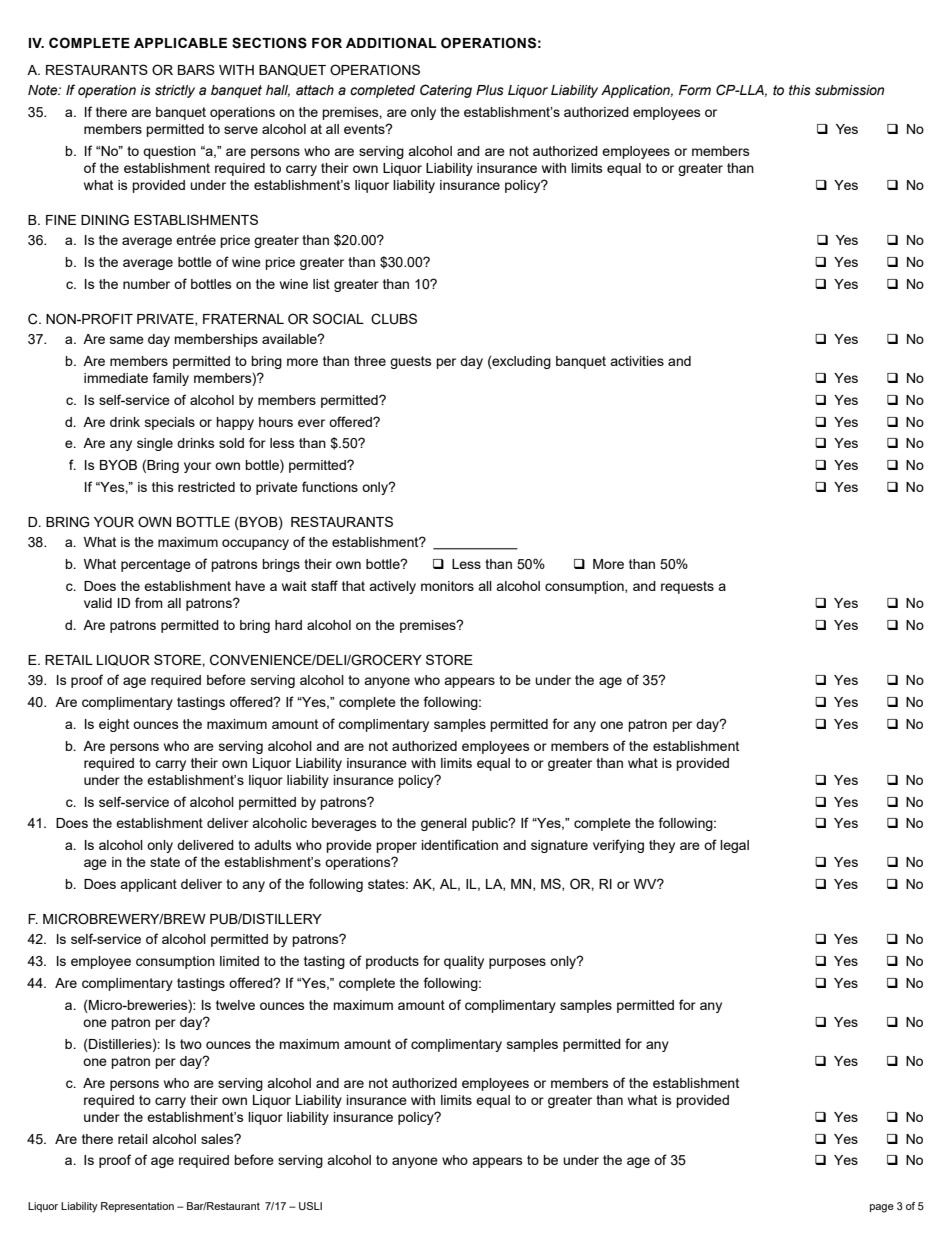  I want to click on Plus, so click(490, 90).
